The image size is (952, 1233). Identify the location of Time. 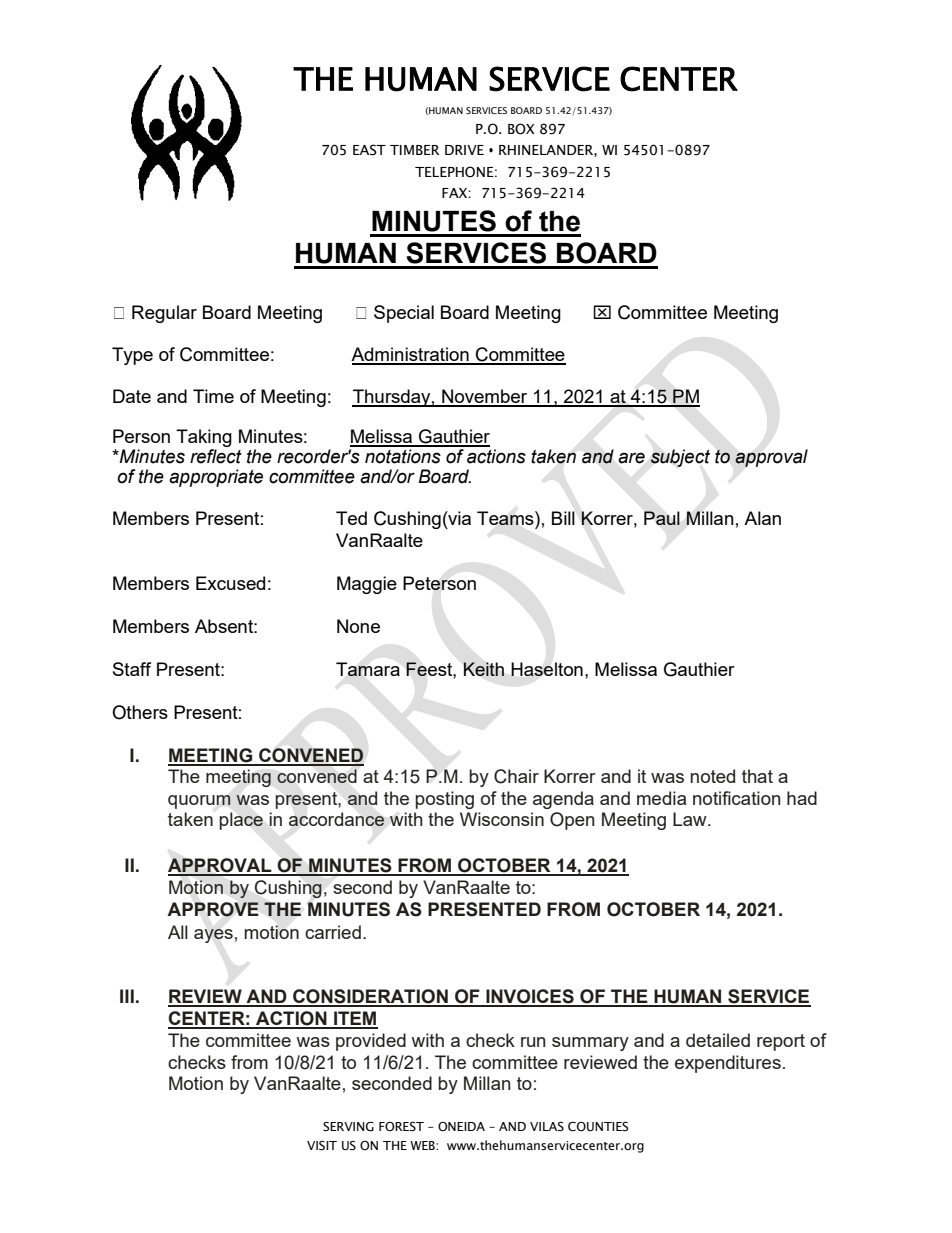
(213, 396).
